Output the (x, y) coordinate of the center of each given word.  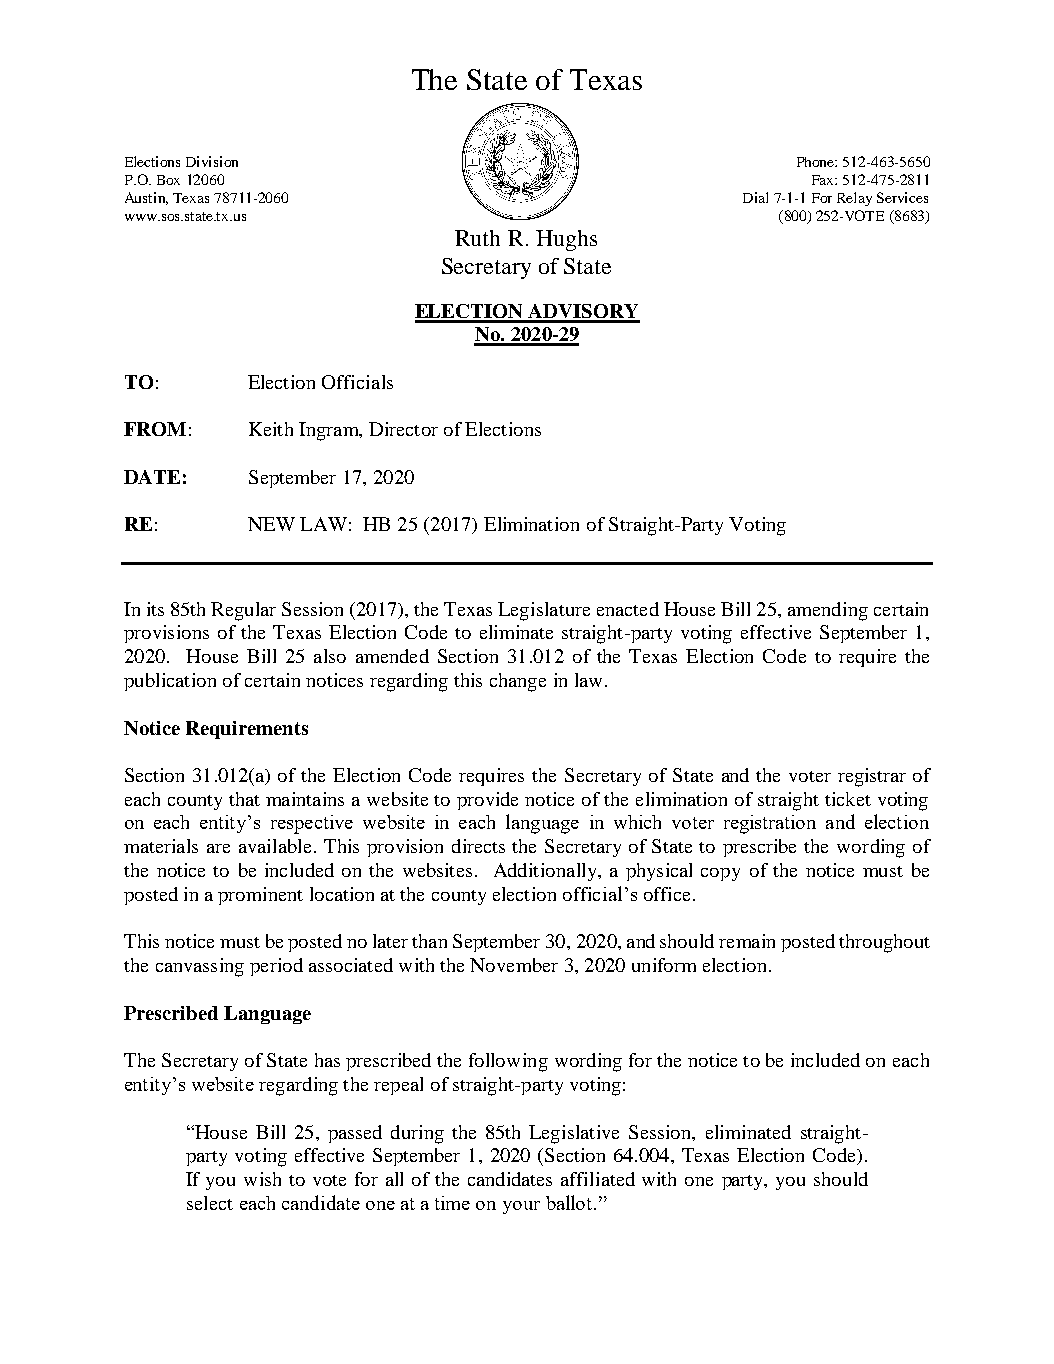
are (218, 848)
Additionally (546, 872)
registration (770, 824)
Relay (854, 199)
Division (212, 161)
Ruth (477, 238)
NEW (271, 524)
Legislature (544, 611)
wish (262, 1179)
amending (828, 611)
